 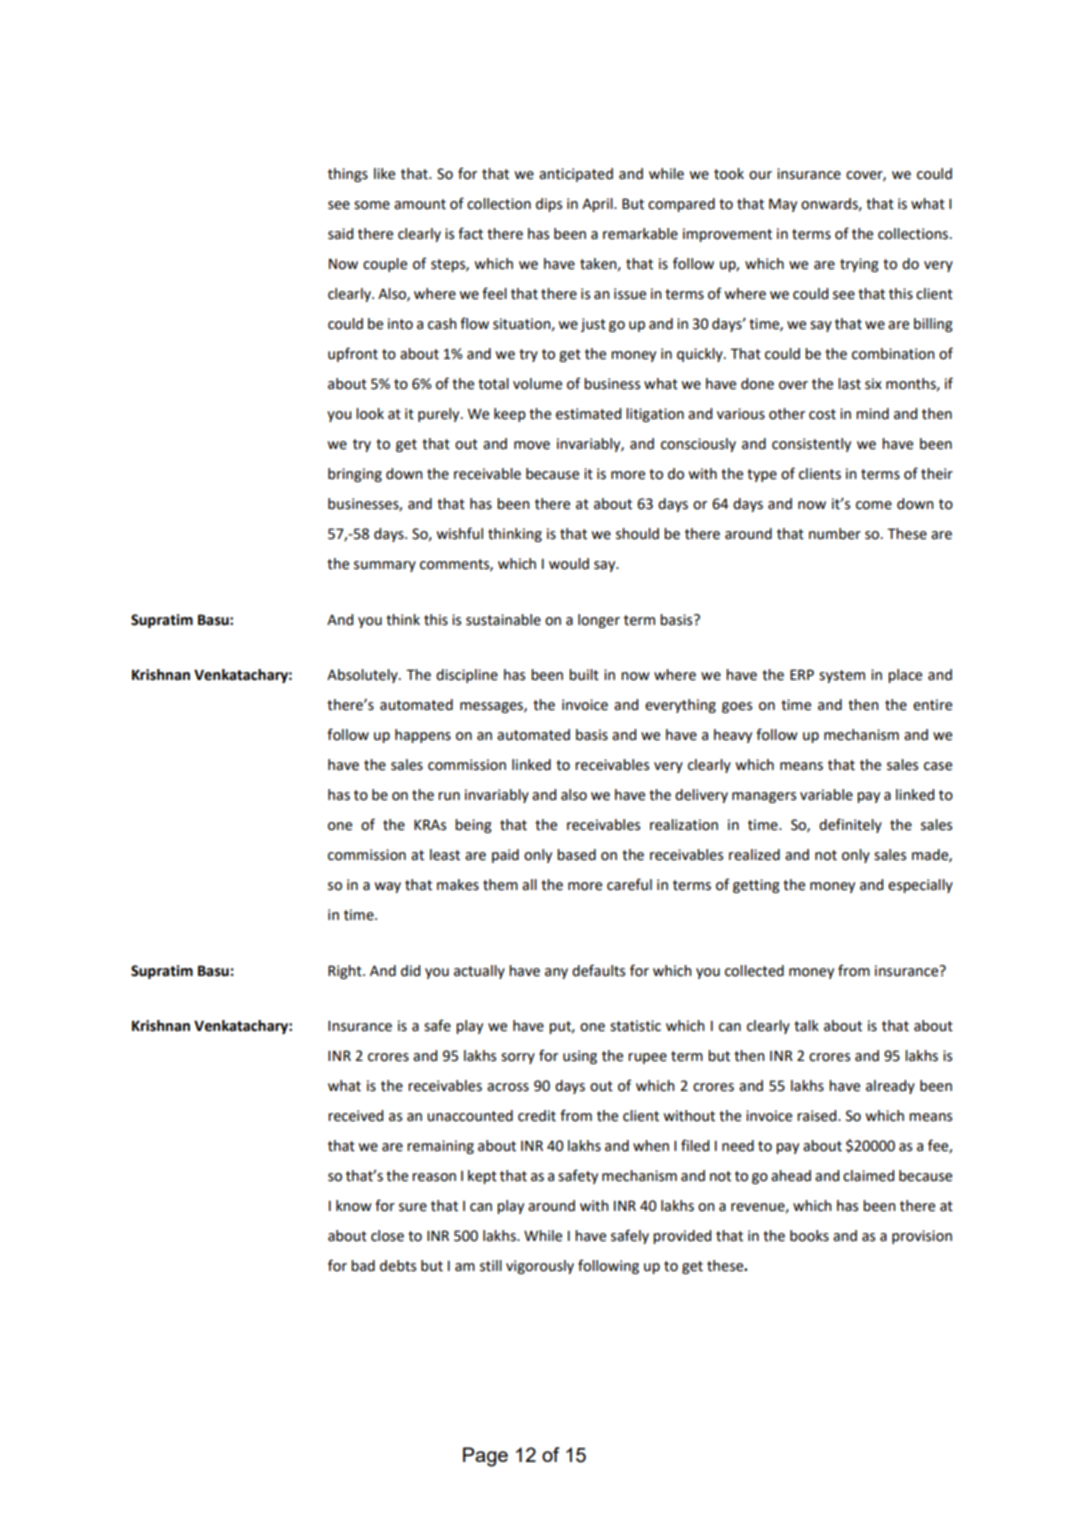 What do you see at coordinates (684, 825) in the document?
I see `realization` at bounding box center [684, 825].
